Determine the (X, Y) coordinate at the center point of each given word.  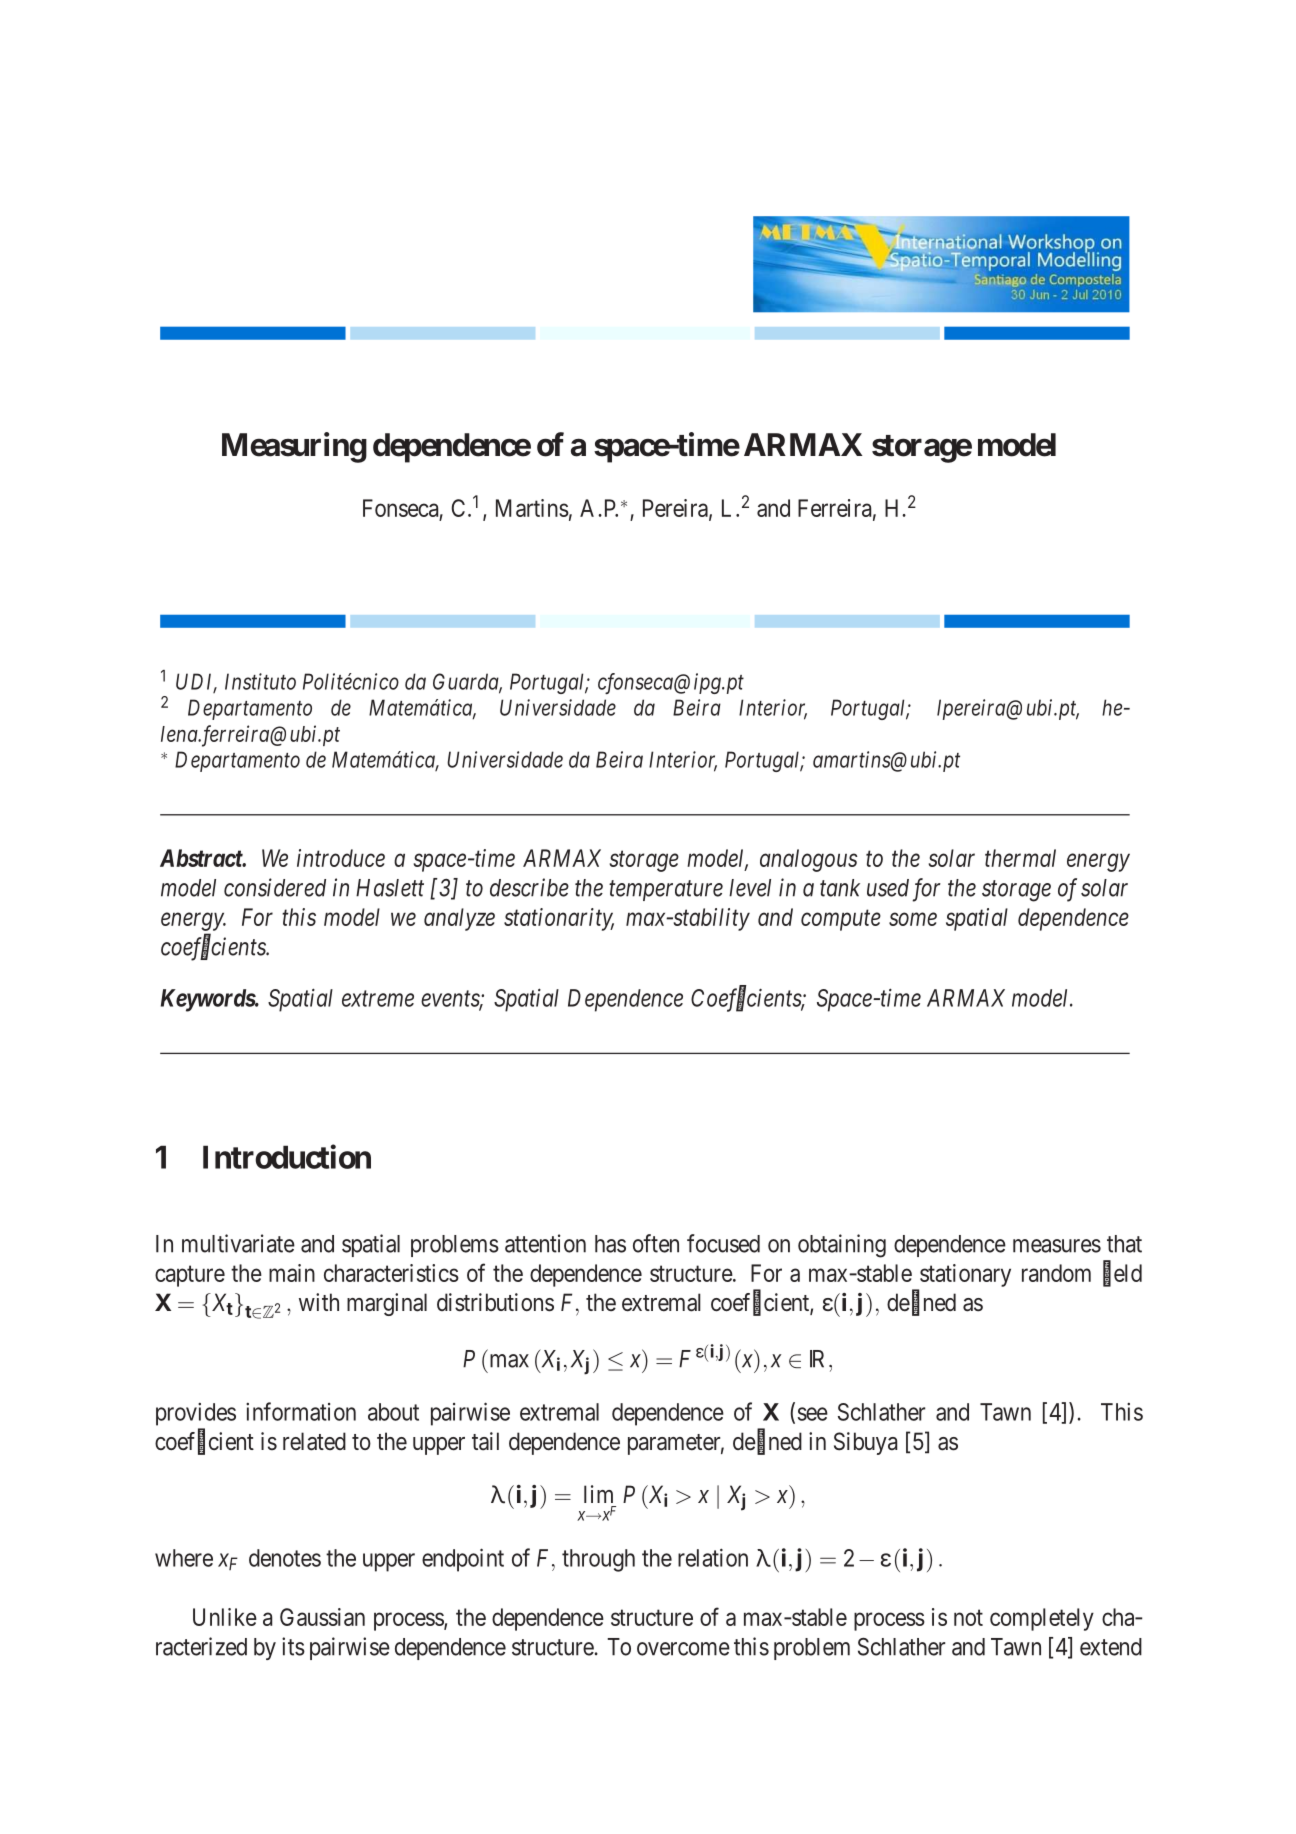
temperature (666, 891)
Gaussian (322, 1617)
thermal (1020, 858)
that (1124, 1244)
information (301, 1411)
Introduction (287, 1156)
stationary (965, 1275)
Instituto (260, 681)
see (813, 1414)
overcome (683, 1649)
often (656, 1243)
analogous (809, 860)
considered (275, 887)
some (913, 919)
